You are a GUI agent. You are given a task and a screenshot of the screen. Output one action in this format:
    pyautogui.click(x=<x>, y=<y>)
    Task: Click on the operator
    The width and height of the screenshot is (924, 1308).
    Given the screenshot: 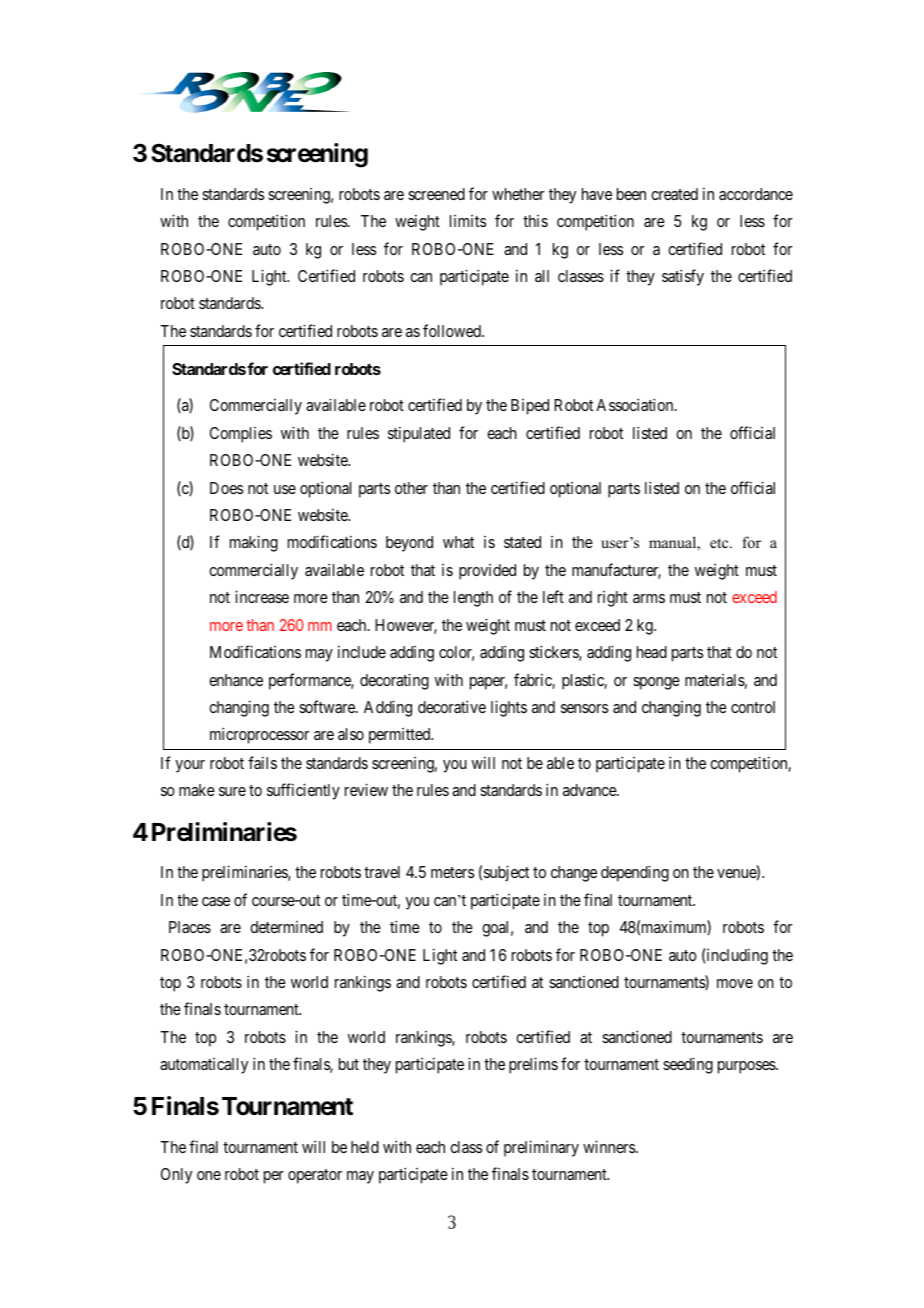 What is the action you would take?
    pyautogui.click(x=315, y=1176)
